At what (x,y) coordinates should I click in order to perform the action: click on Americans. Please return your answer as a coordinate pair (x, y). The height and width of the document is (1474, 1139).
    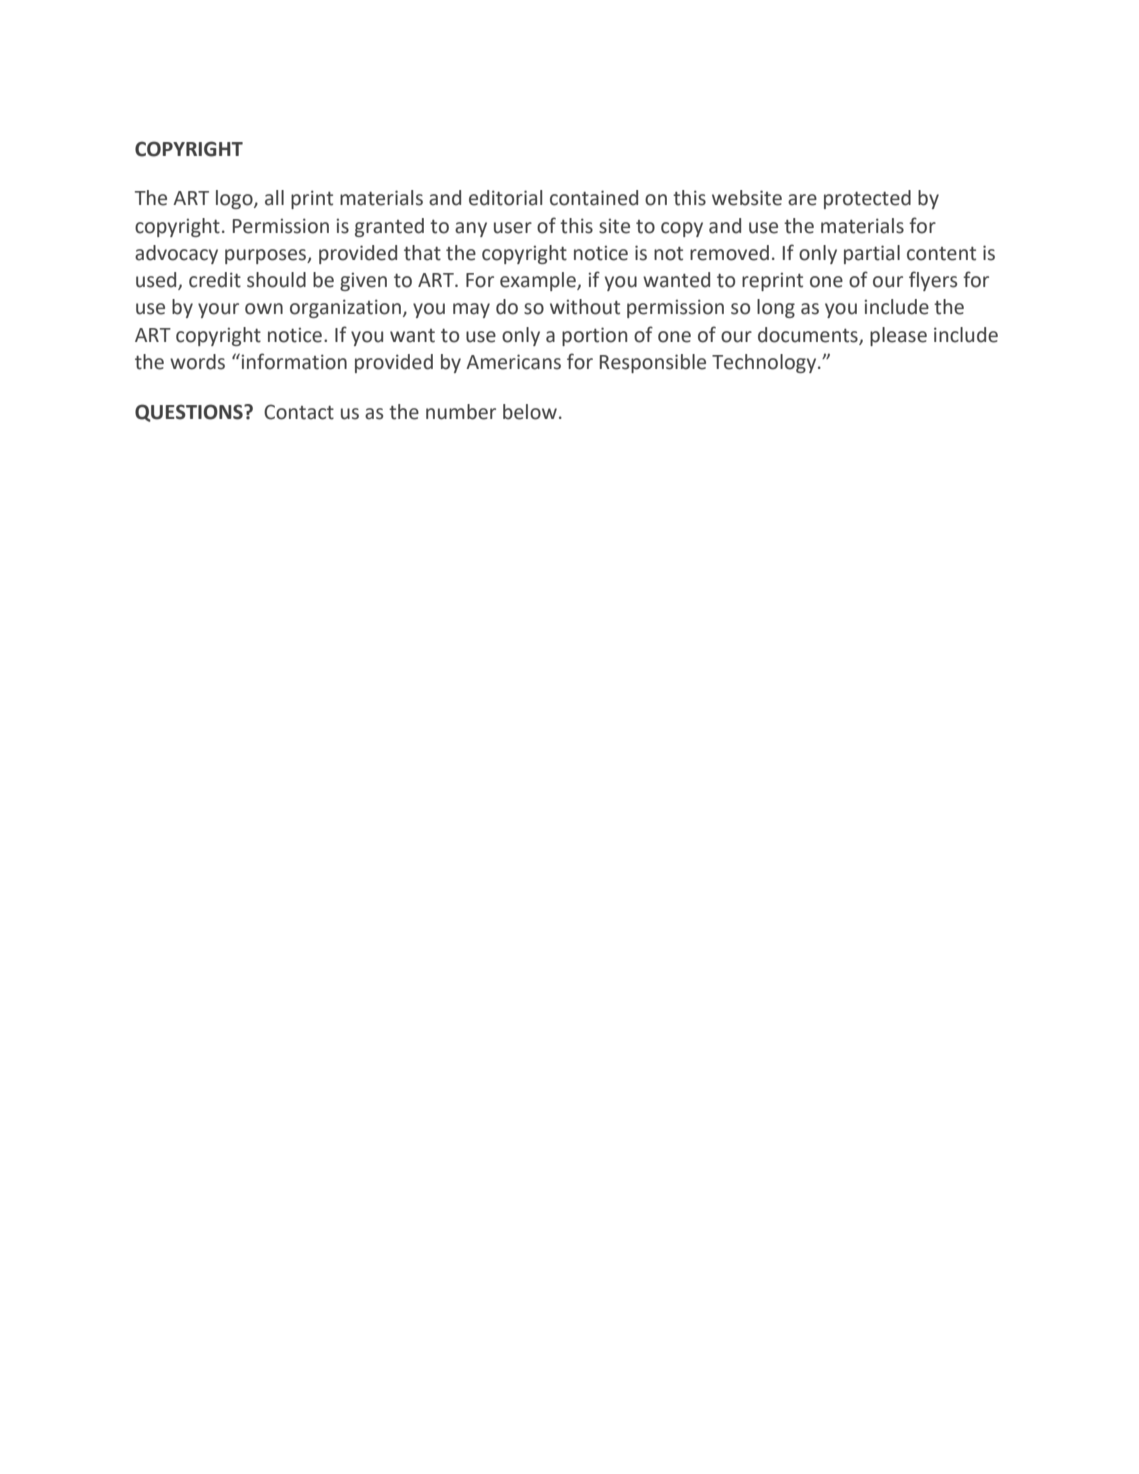
    Looking at the image, I should click on (513, 362).
